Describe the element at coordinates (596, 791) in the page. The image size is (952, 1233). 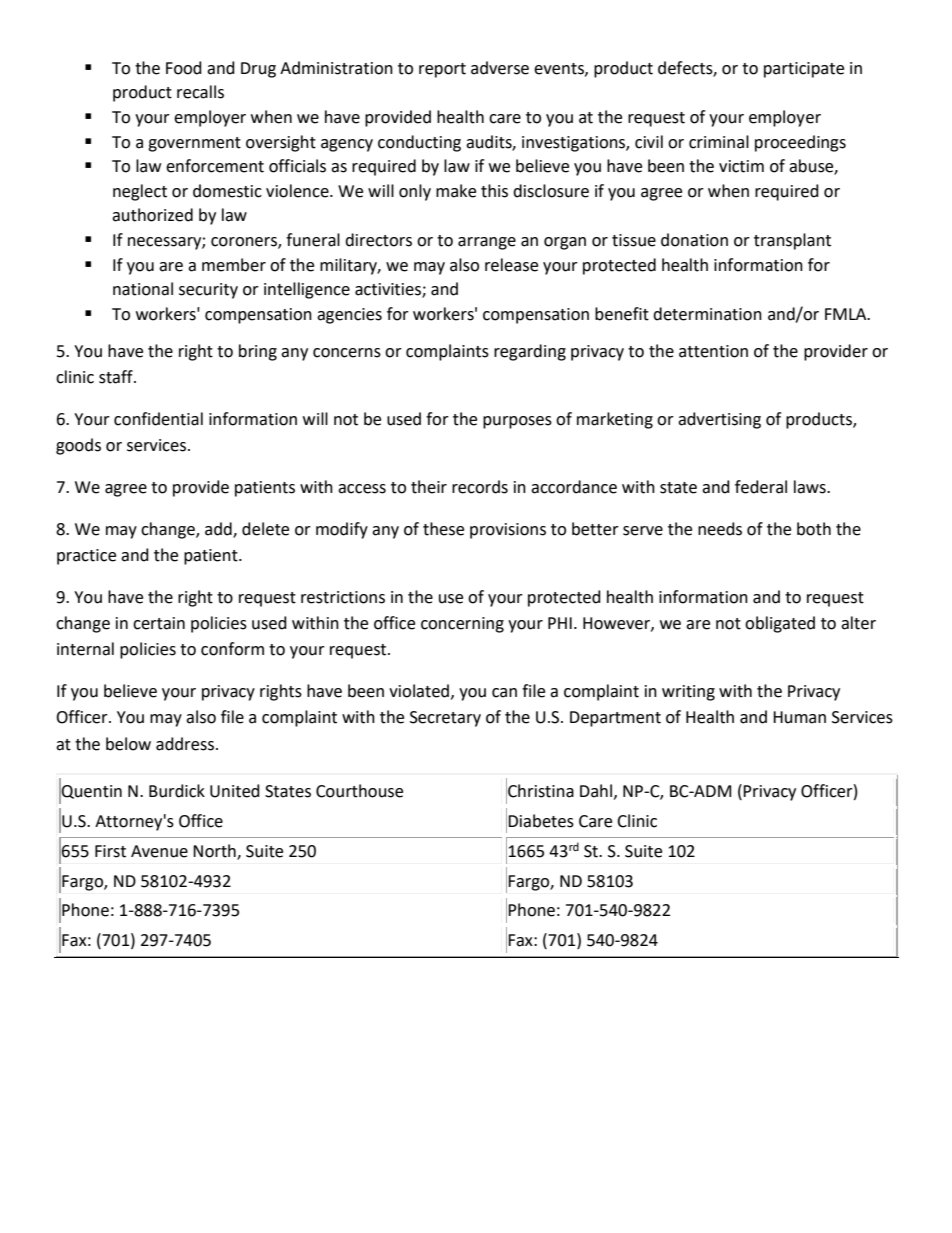
I see `Dahl` at that location.
